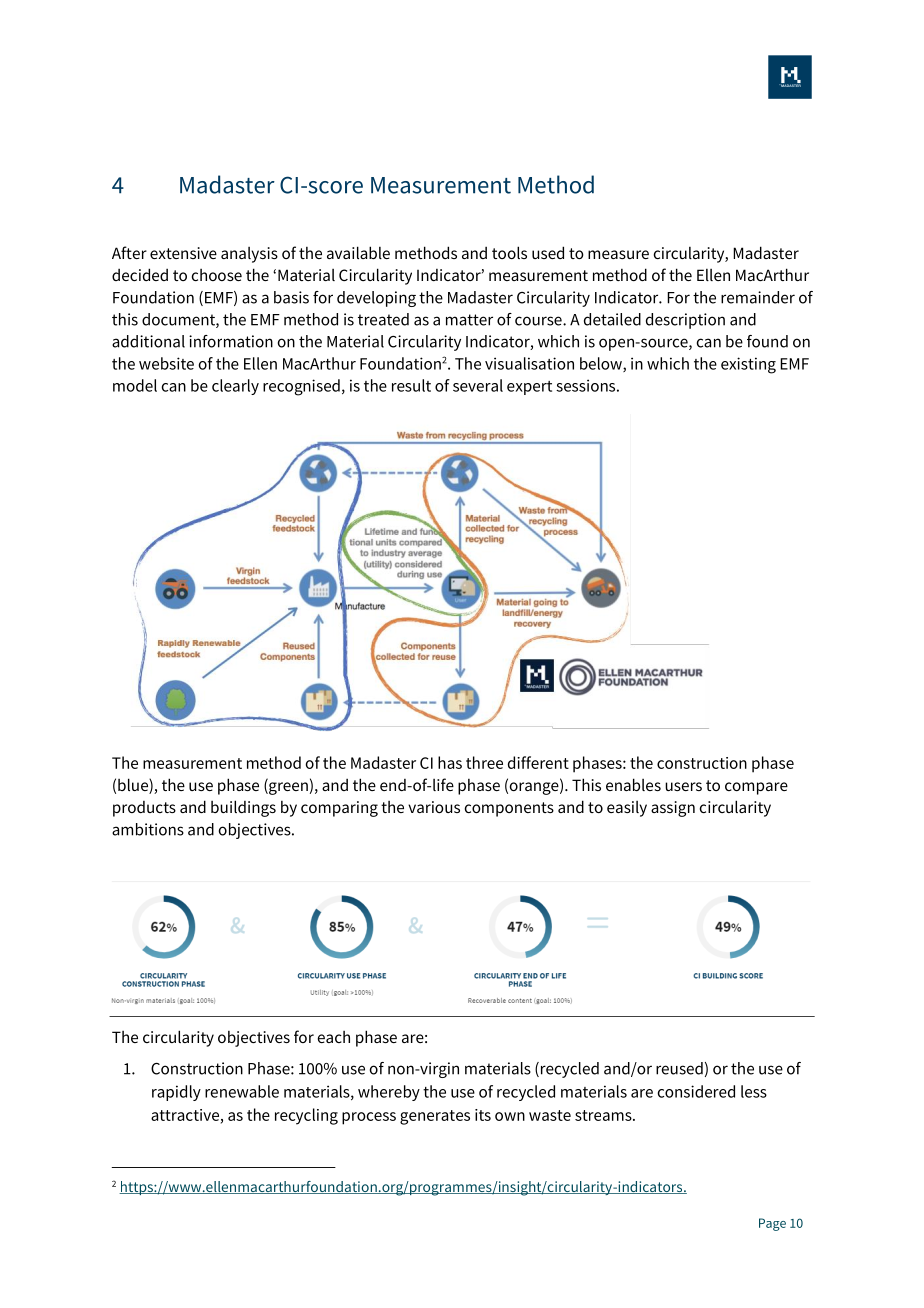 This document has height=1308, width=924. What do you see at coordinates (176, 1093) in the document?
I see `rapidly` at bounding box center [176, 1093].
